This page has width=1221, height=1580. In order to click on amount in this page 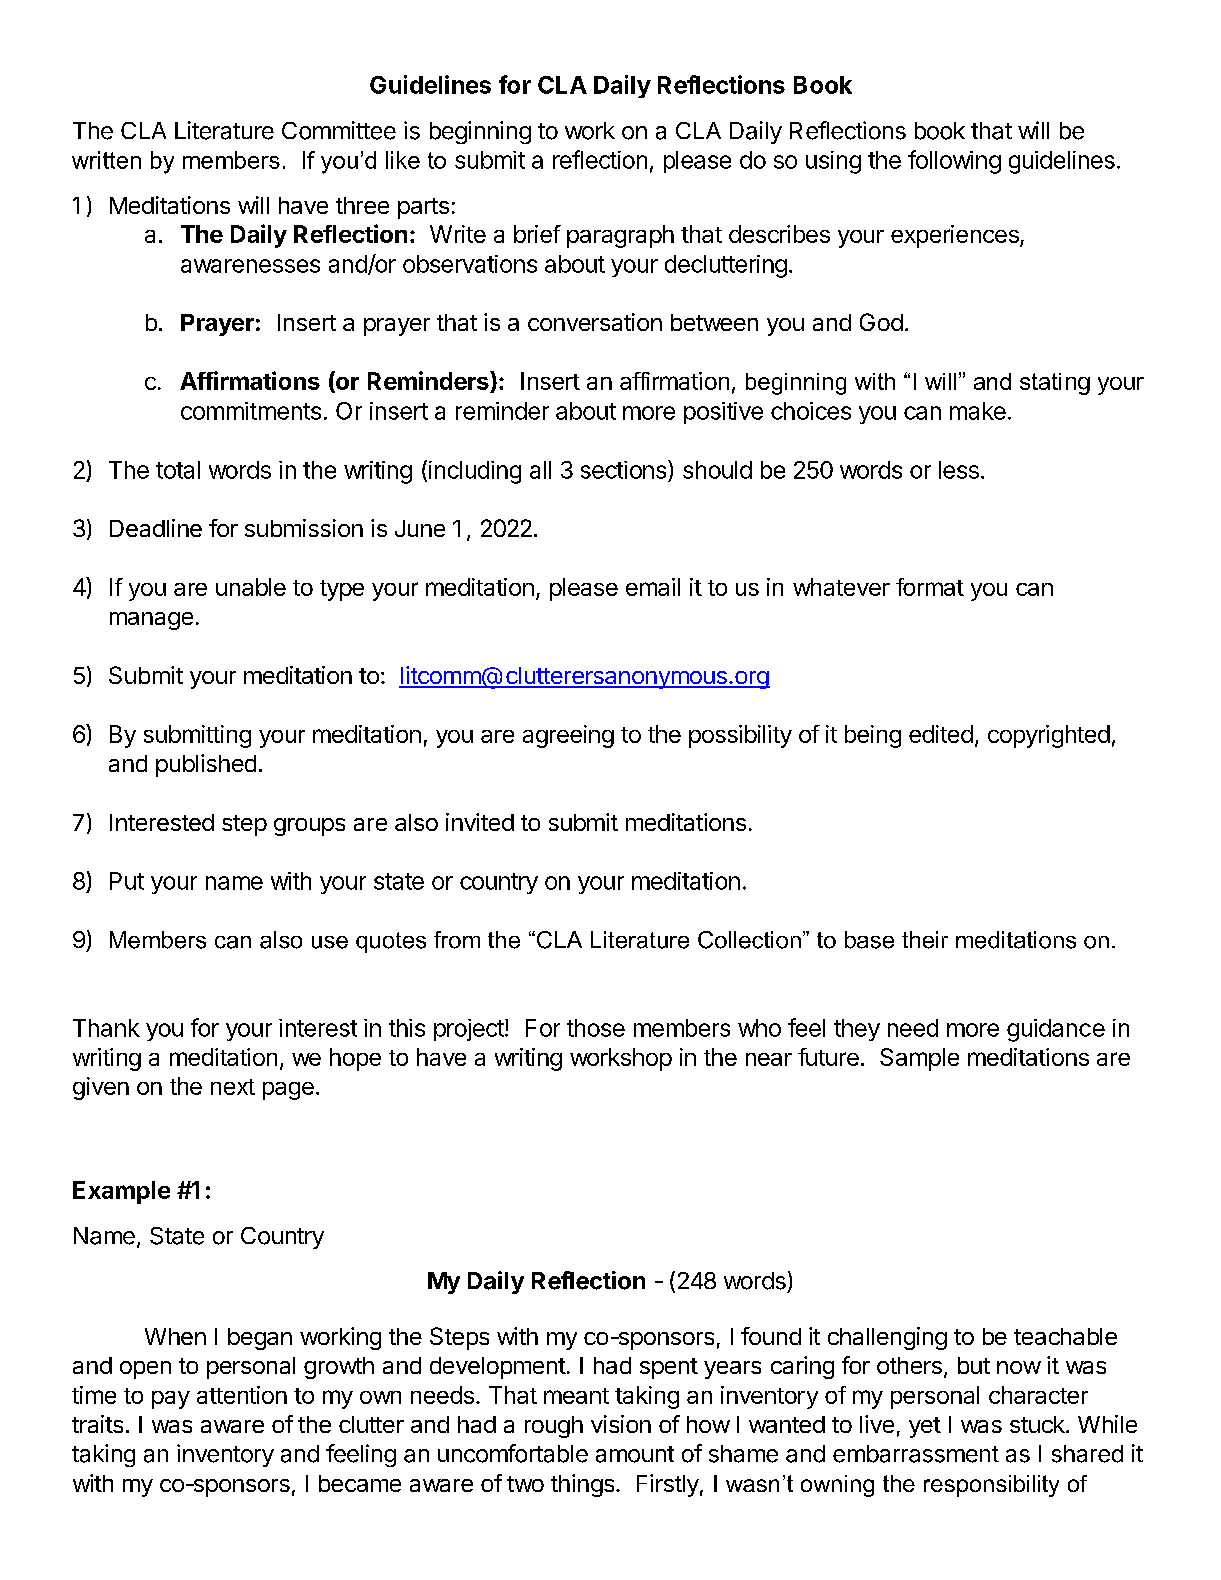, I will do `click(635, 1454)`.
